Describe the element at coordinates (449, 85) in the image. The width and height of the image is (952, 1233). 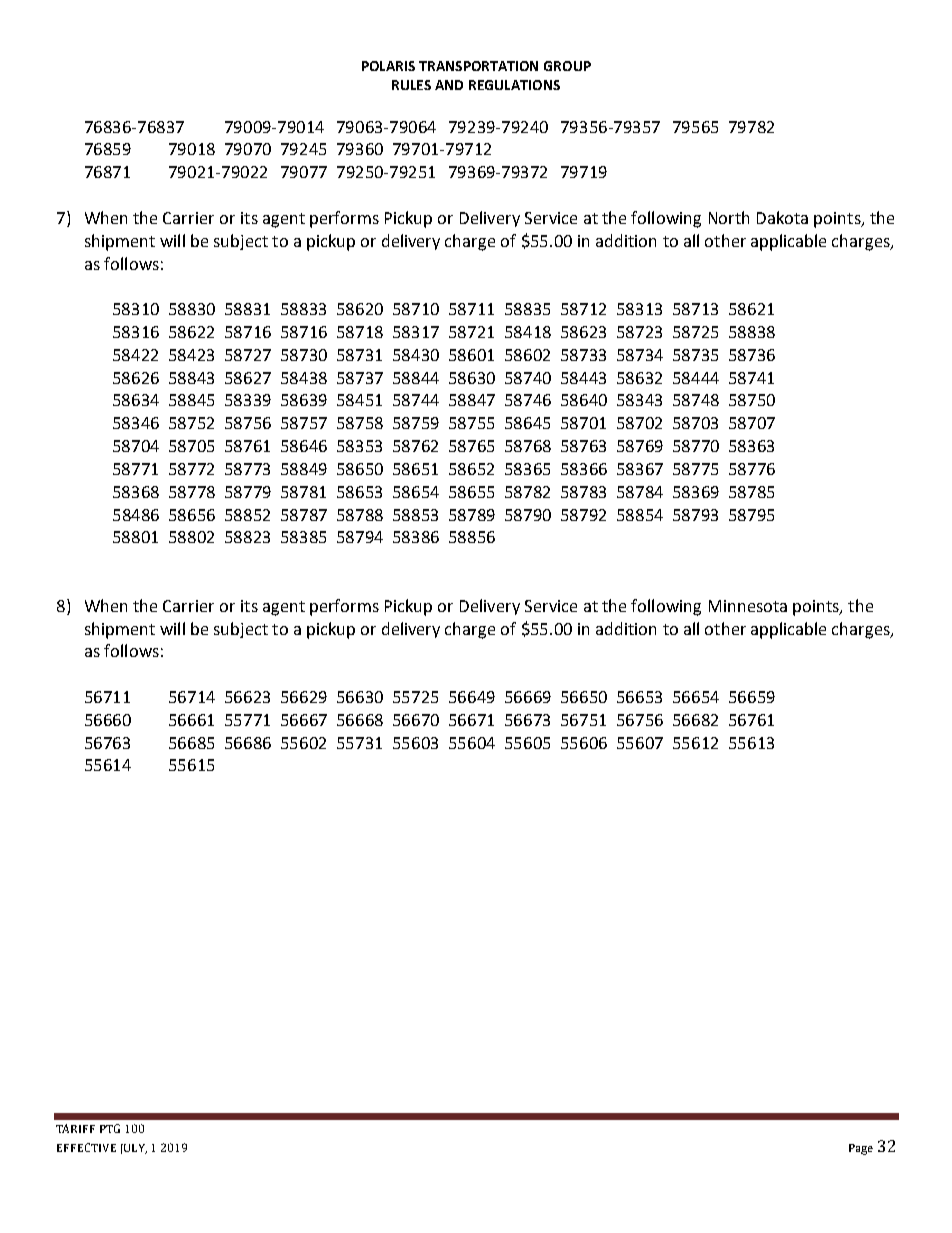
I see `AND` at that location.
